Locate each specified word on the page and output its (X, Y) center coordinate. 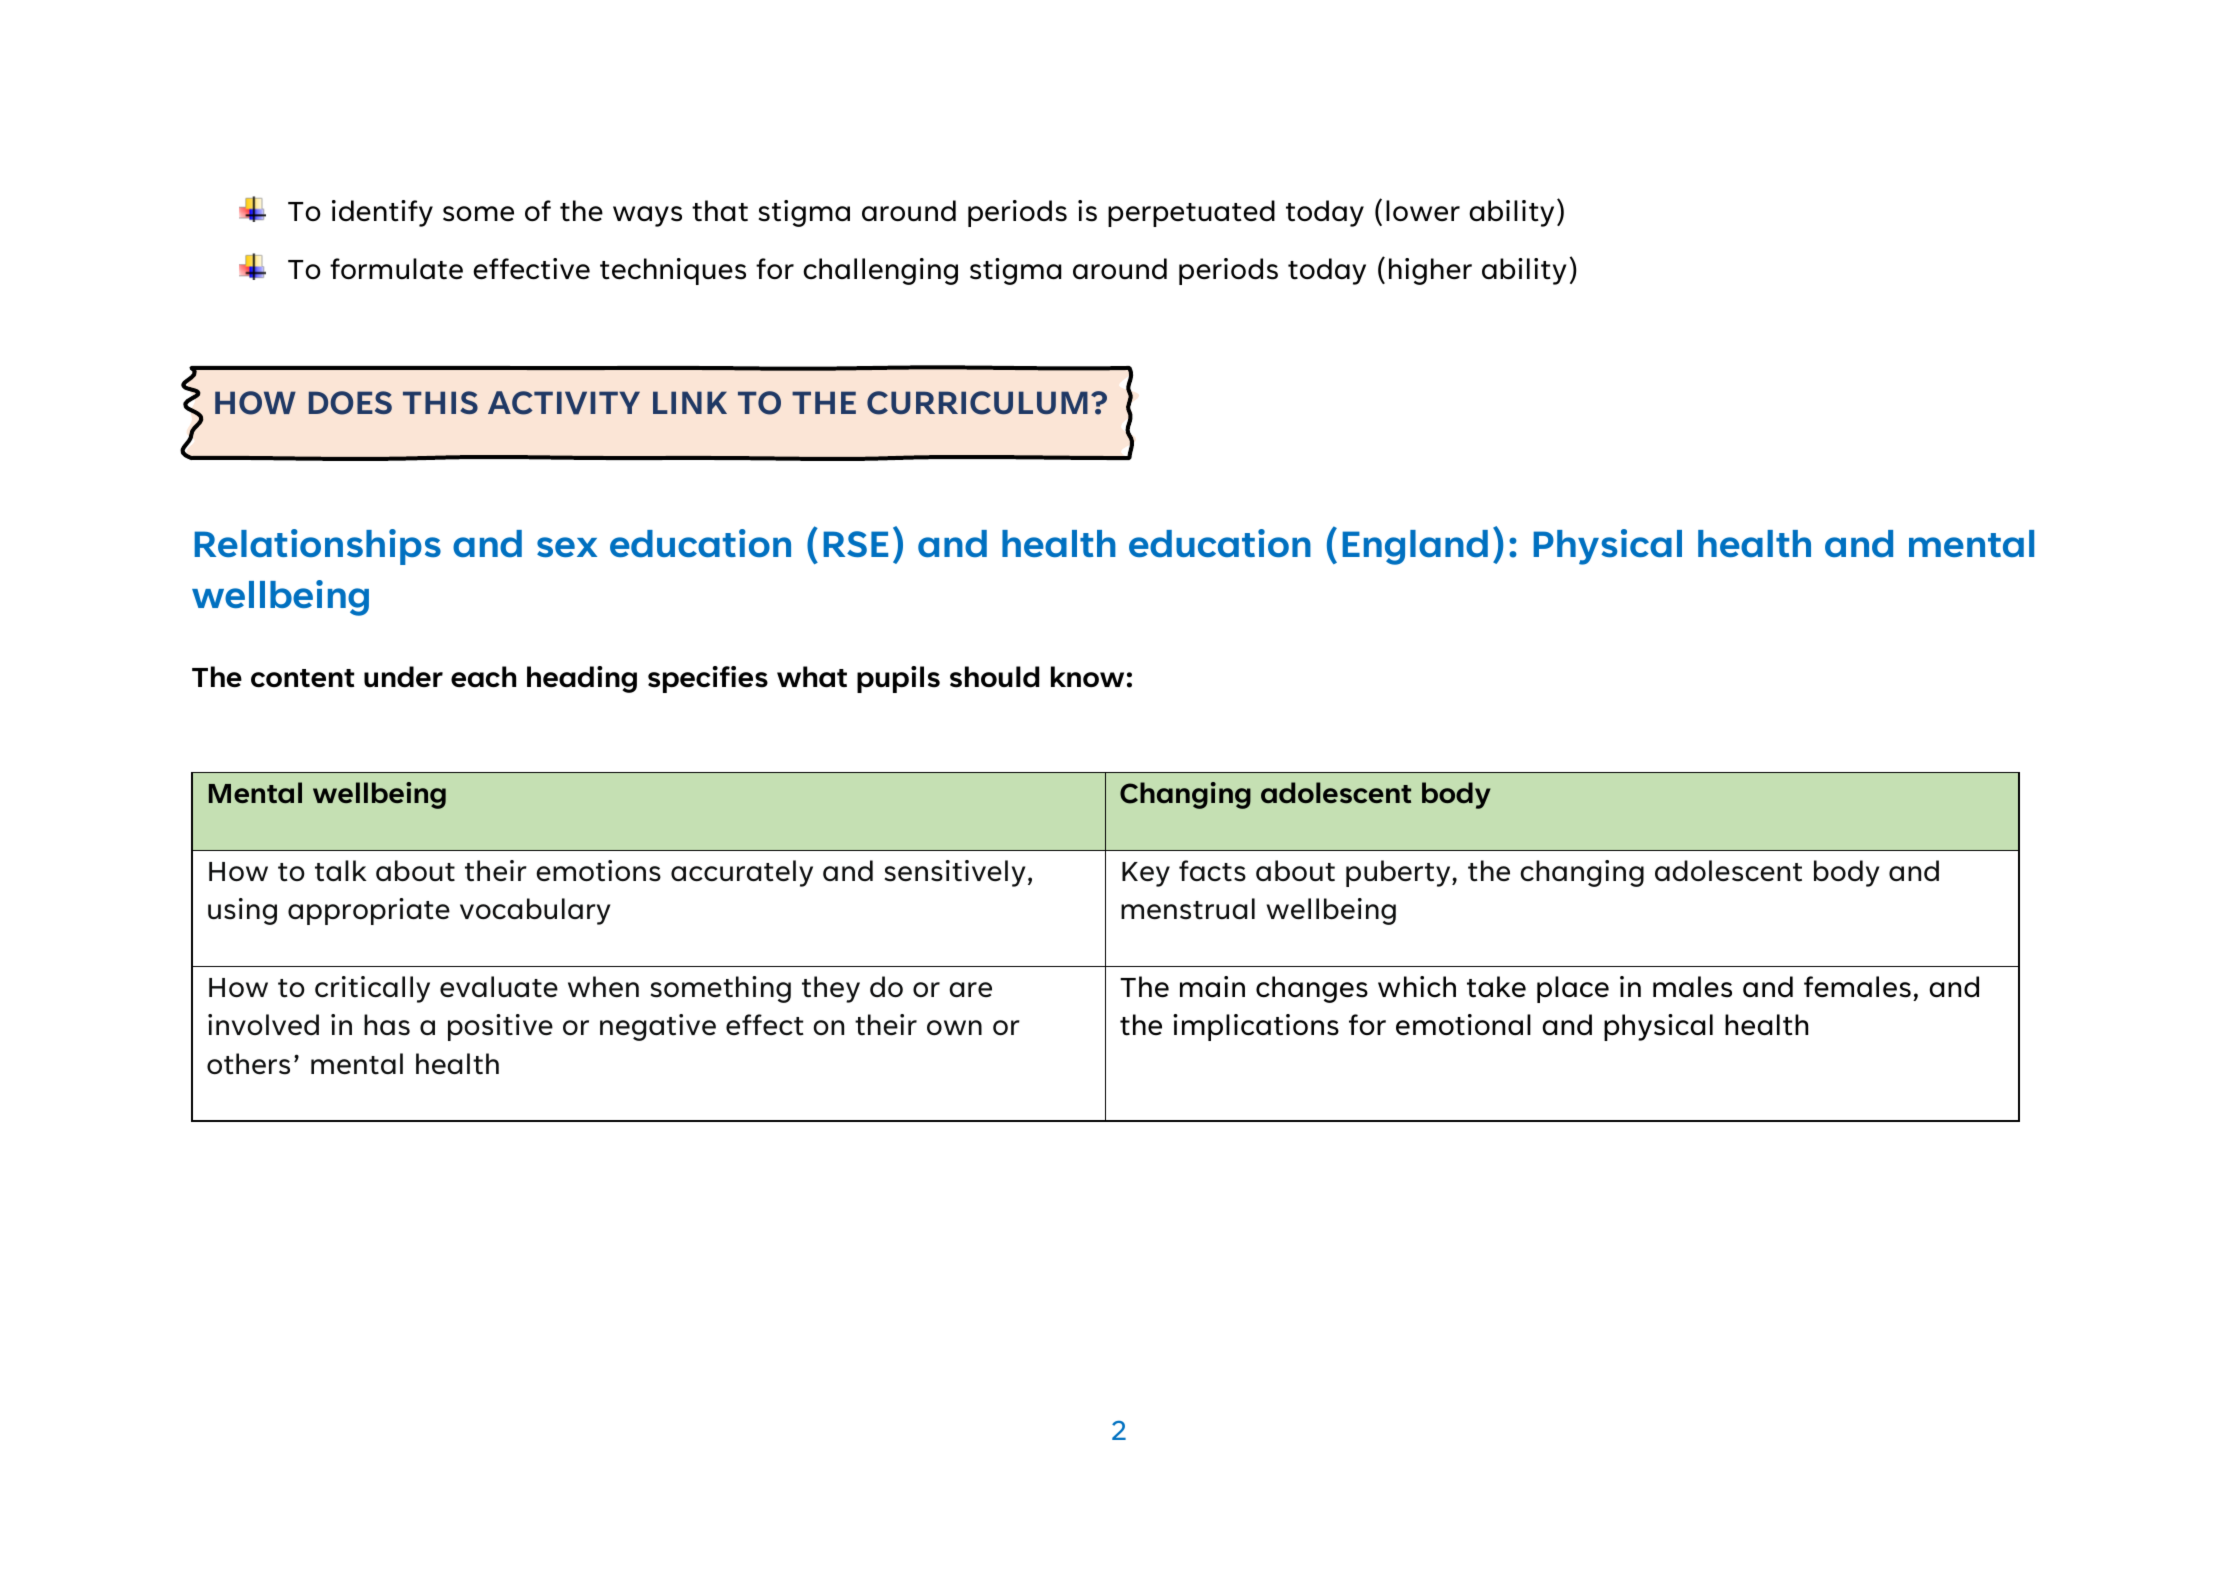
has (387, 1025)
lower (1423, 211)
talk (341, 871)
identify (382, 213)
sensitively (955, 873)
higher (1430, 271)
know (1087, 677)
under (403, 677)
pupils (898, 679)
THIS (440, 402)
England (1415, 547)
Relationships (317, 547)
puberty (1399, 873)
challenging (880, 271)
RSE (855, 544)
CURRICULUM (977, 403)
